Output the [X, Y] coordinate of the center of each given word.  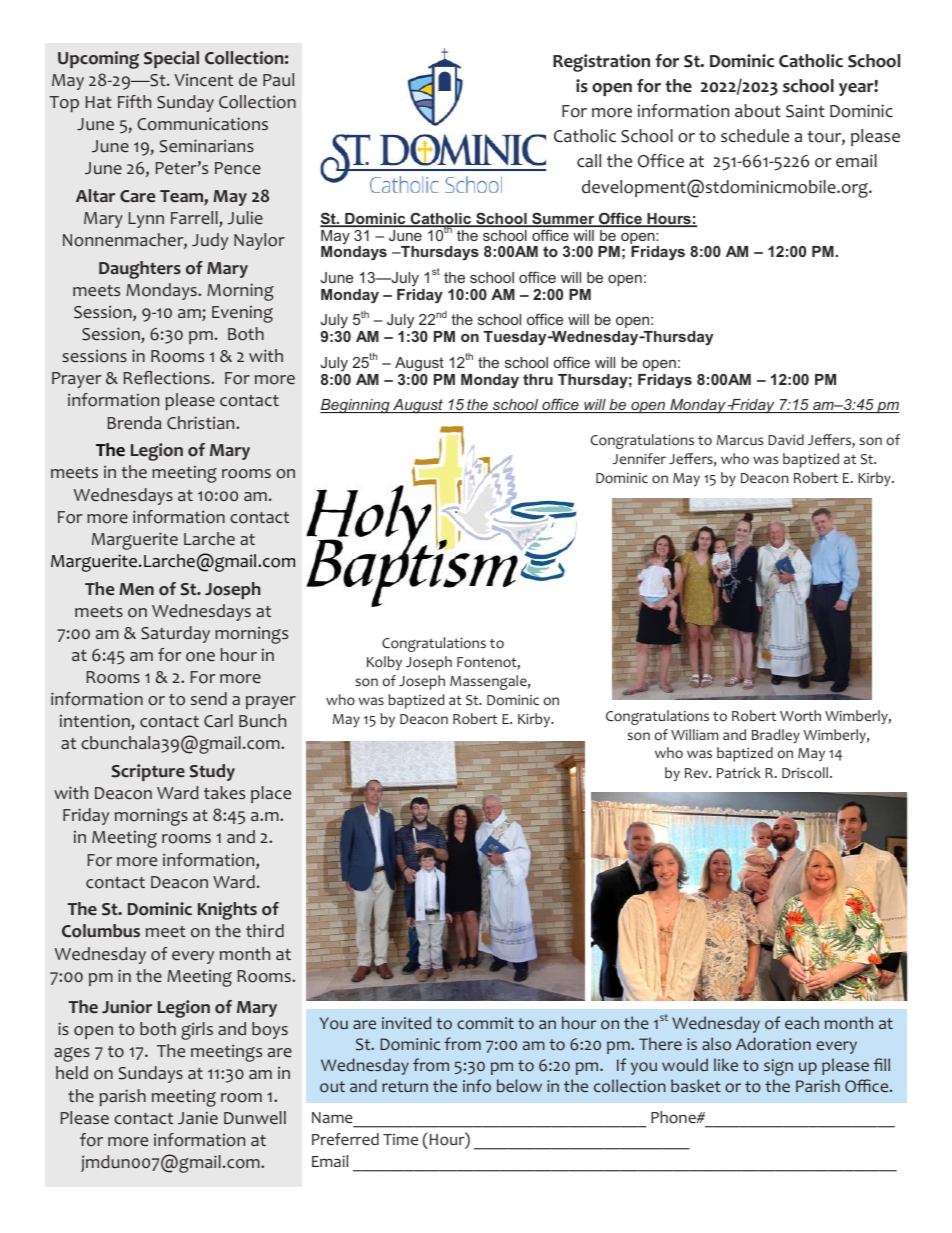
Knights [227, 911]
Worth [800, 716]
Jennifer [639, 458]
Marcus [740, 440]
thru [538, 379]
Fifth [134, 101]
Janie [198, 1118]
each [802, 1022]
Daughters [140, 270]
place [271, 794]
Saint [805, 111]
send [209, 698]
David [786, 439]
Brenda [134, 422]
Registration [601, 63]
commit [485, 1023]
